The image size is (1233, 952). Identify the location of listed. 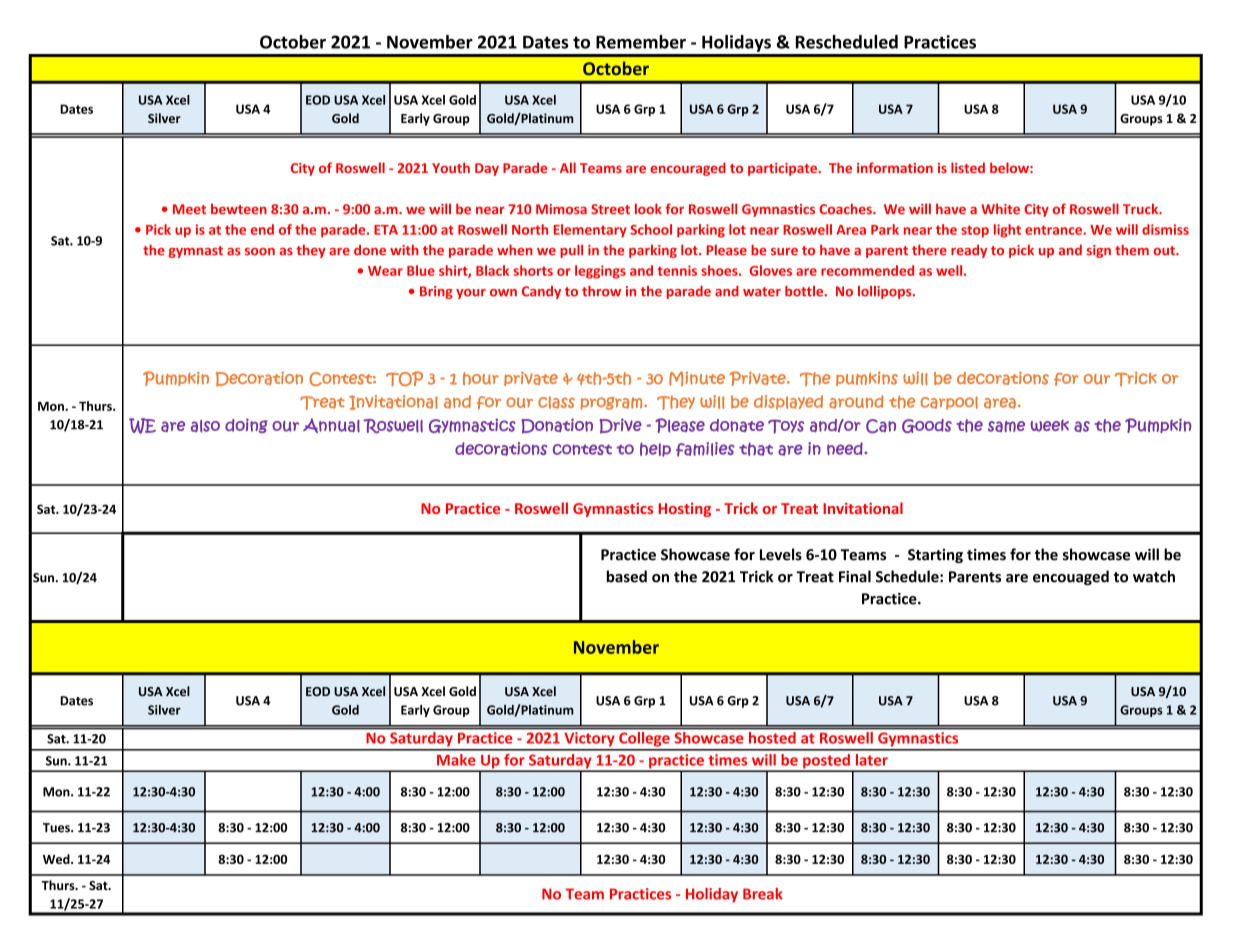
(968, 167).
